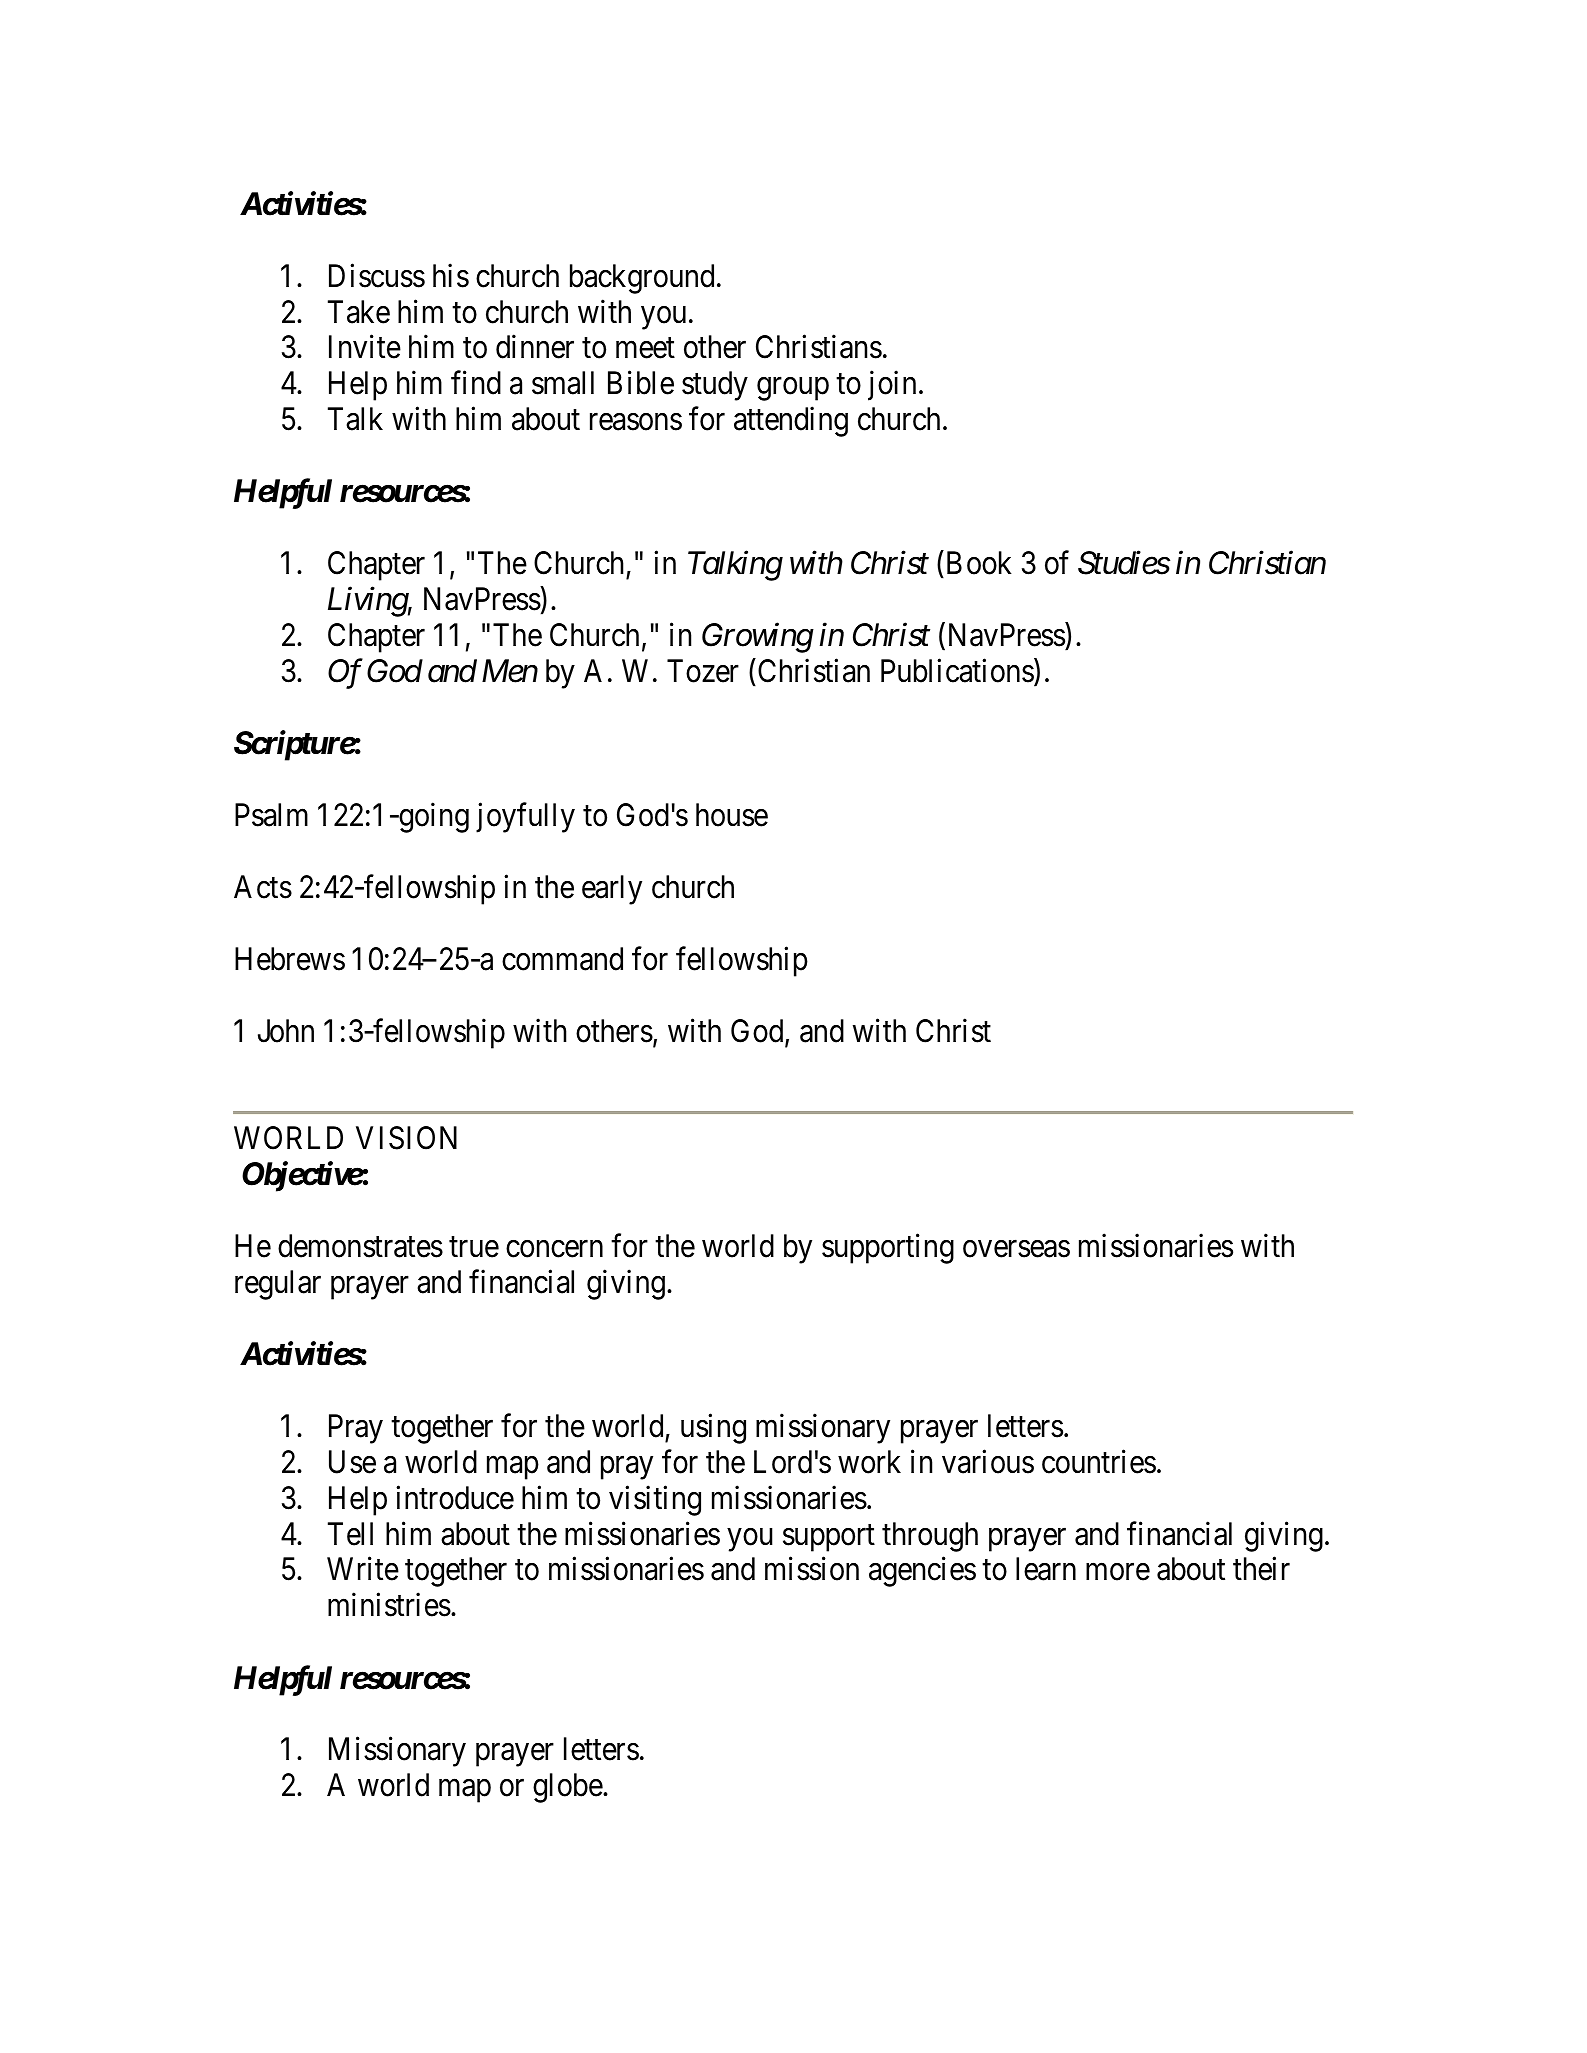  What do you see at coordinates (703, 671) in the screenshot?
I see `Tozer` at bounding box center [703, 671].
